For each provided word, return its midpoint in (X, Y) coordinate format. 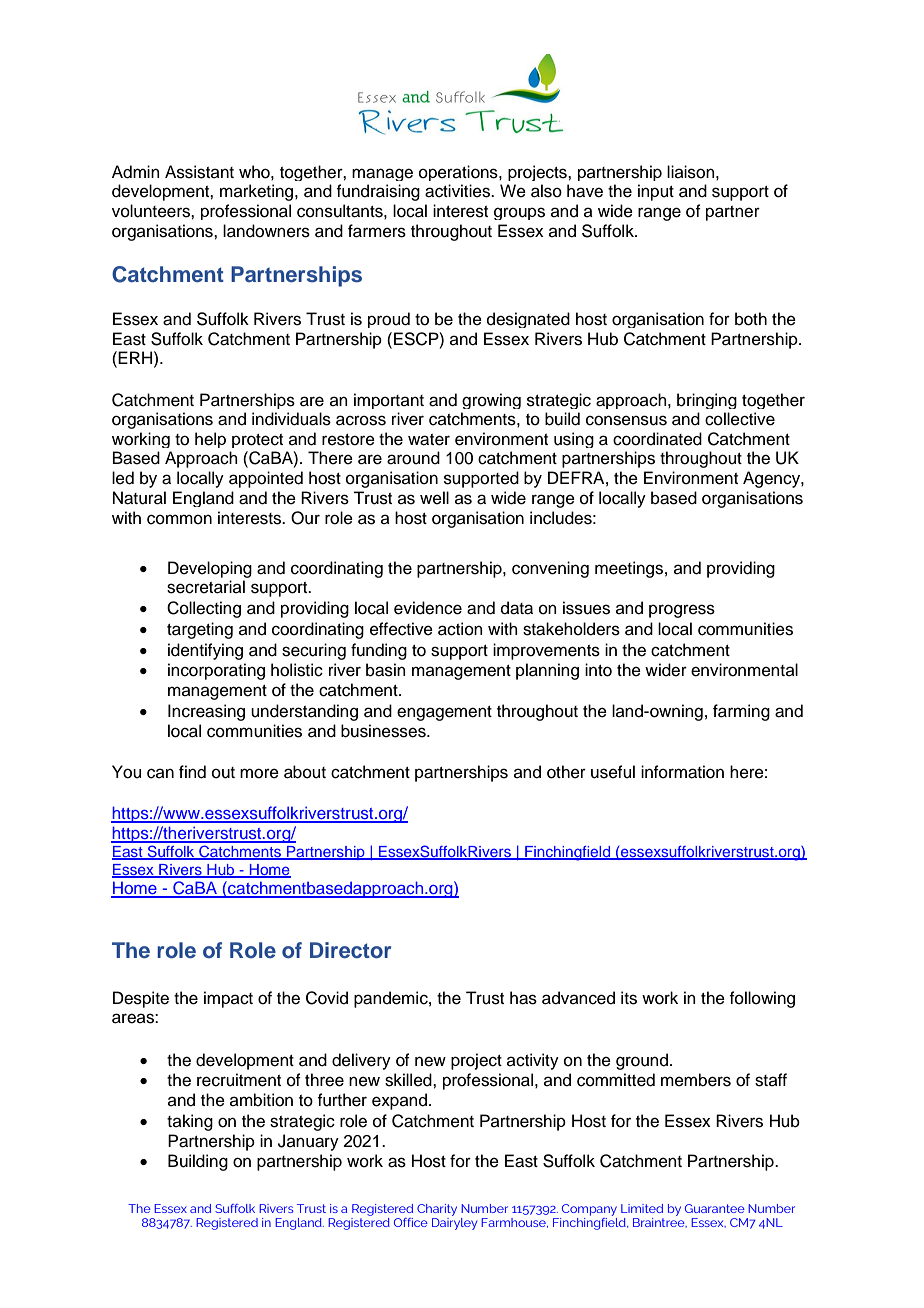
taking (190, 1122)
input (656, 192)
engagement (444, 713)
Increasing (206, 712)
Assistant (199, 172)
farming (741, 712)
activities (458, 191)
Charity (437, 1210)
